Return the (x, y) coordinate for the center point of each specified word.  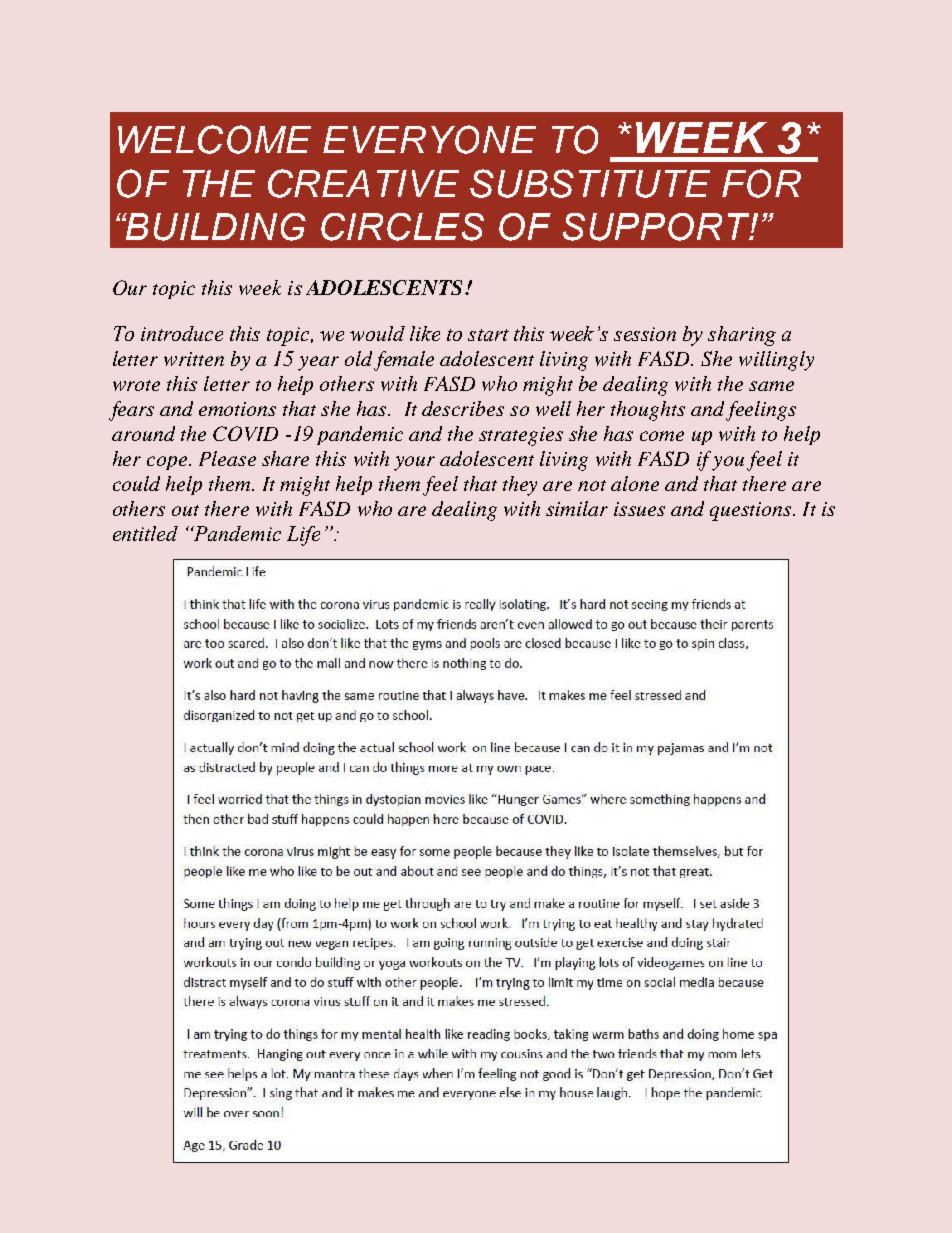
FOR (761, 183)
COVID (245, 433)
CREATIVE (363, 183)
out (185, 510)
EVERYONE (429, 139)
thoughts (648, 411)
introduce (182, 333)
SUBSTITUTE (590, 183)
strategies (521, 436)
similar (577, 508)
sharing (742, 336)
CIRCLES (402, 227)
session (645, 334)
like (425, 333)
